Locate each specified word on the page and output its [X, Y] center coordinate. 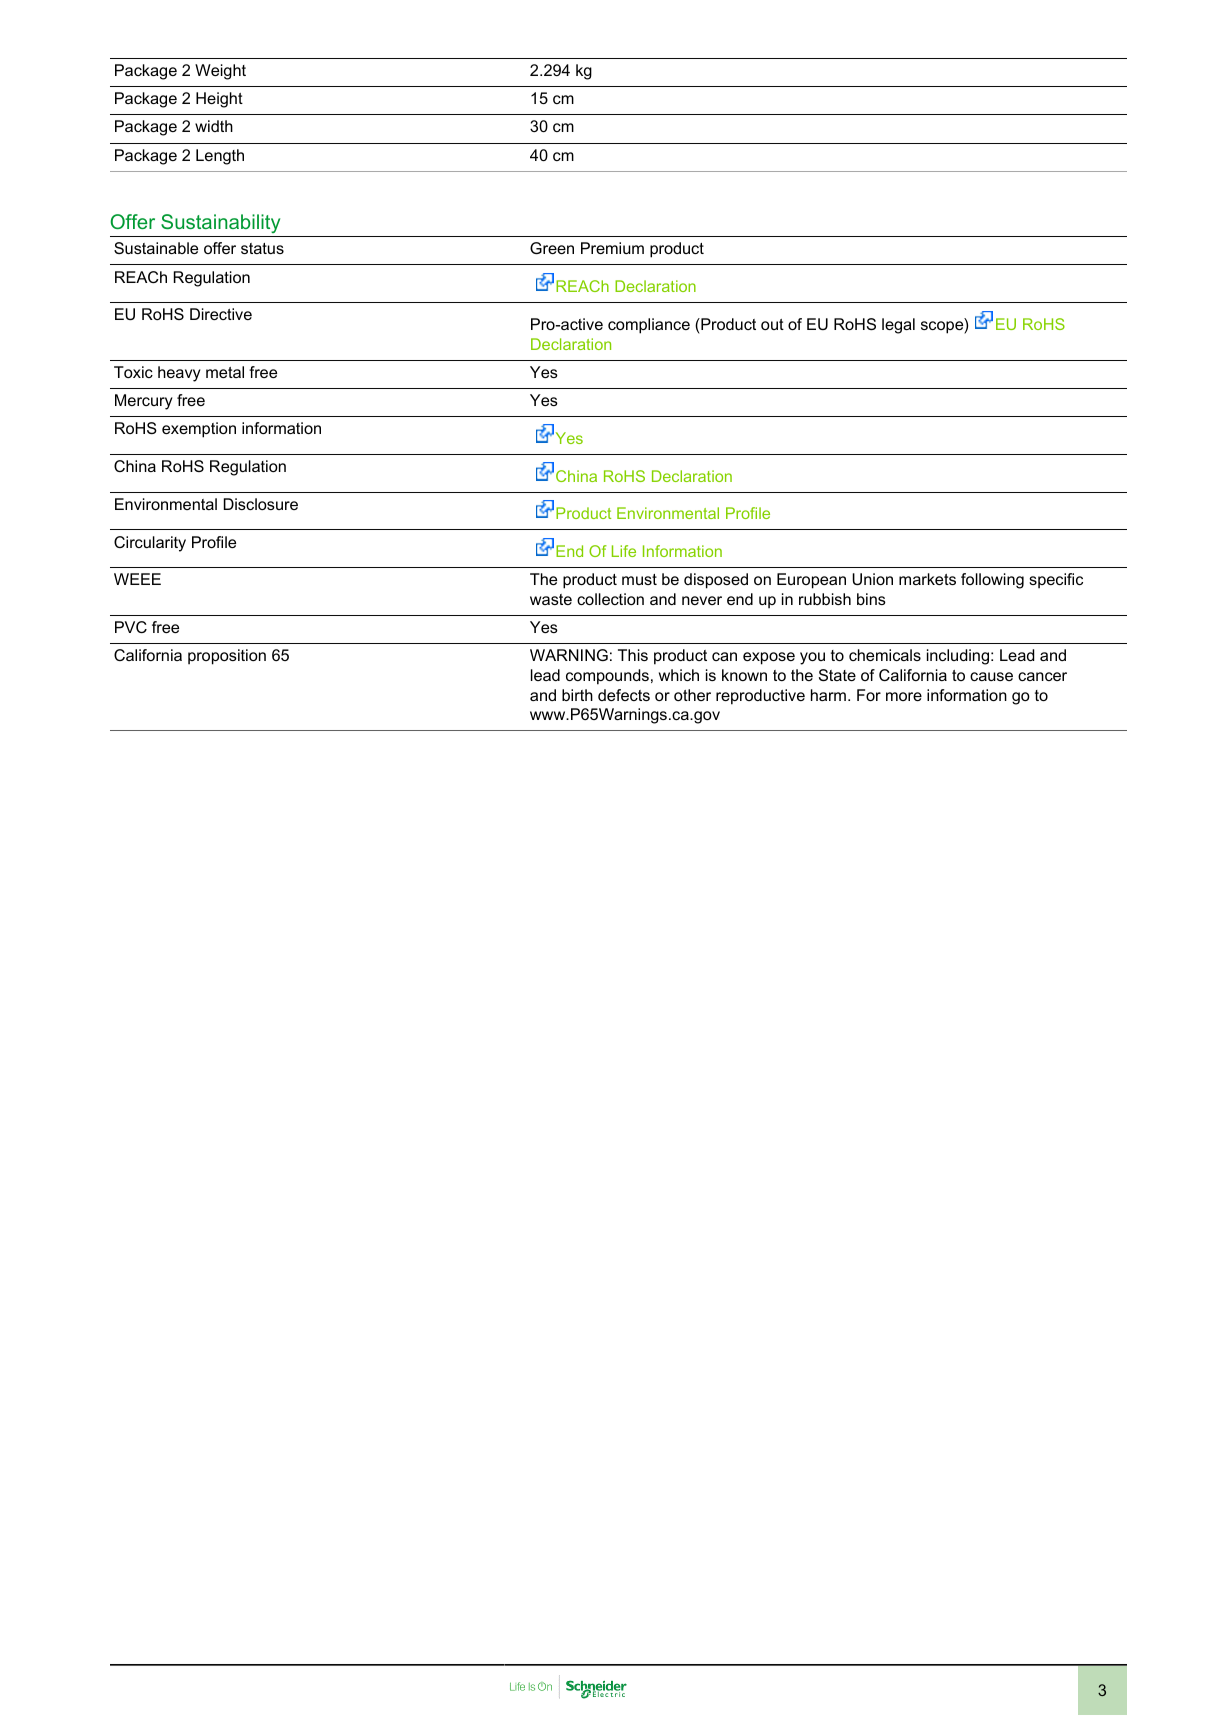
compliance [649, 326]
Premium [612, 248]
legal [898, 326]
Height [219, 100]
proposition [227, 657]
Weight [220, 72]
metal [225, 372]
